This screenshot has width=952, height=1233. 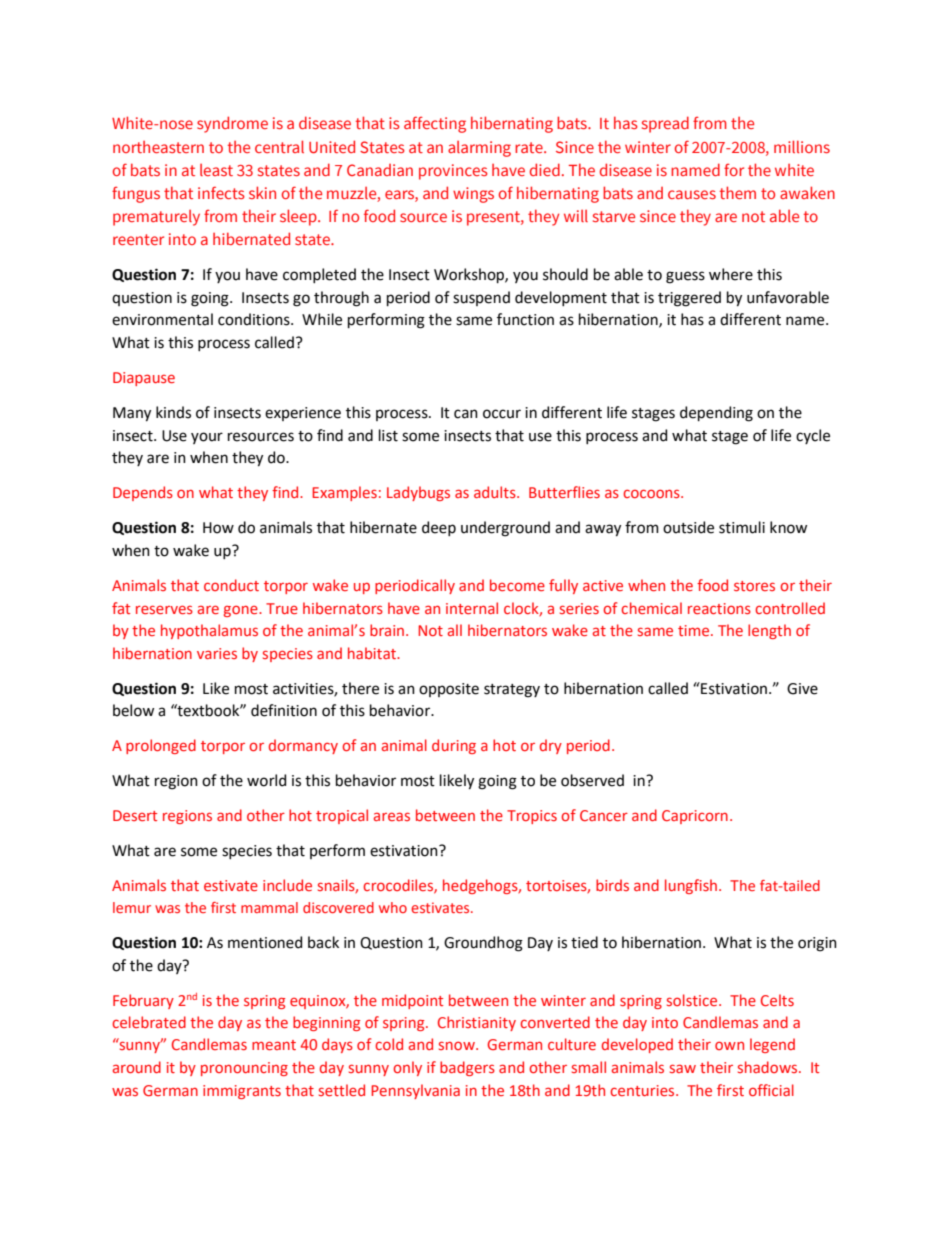 I want to click on varies, so click(x=217, y=653).
